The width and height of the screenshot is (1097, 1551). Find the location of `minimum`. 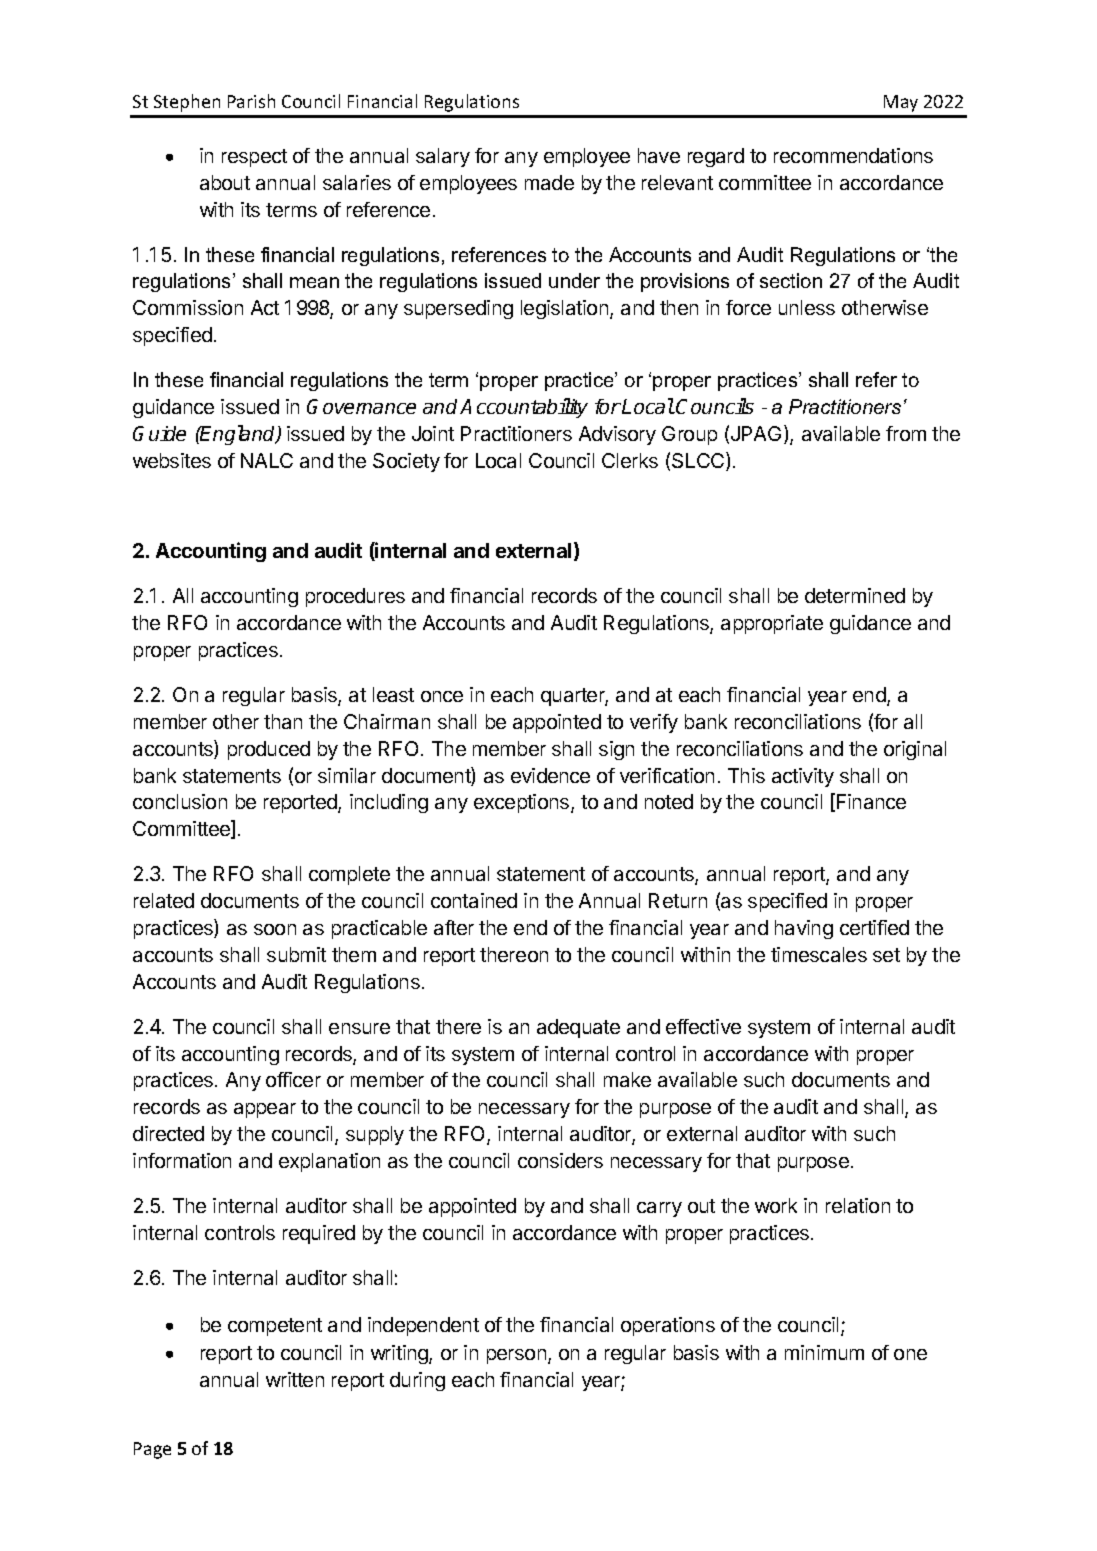

minimum is located at coordinates (824, 1352).
